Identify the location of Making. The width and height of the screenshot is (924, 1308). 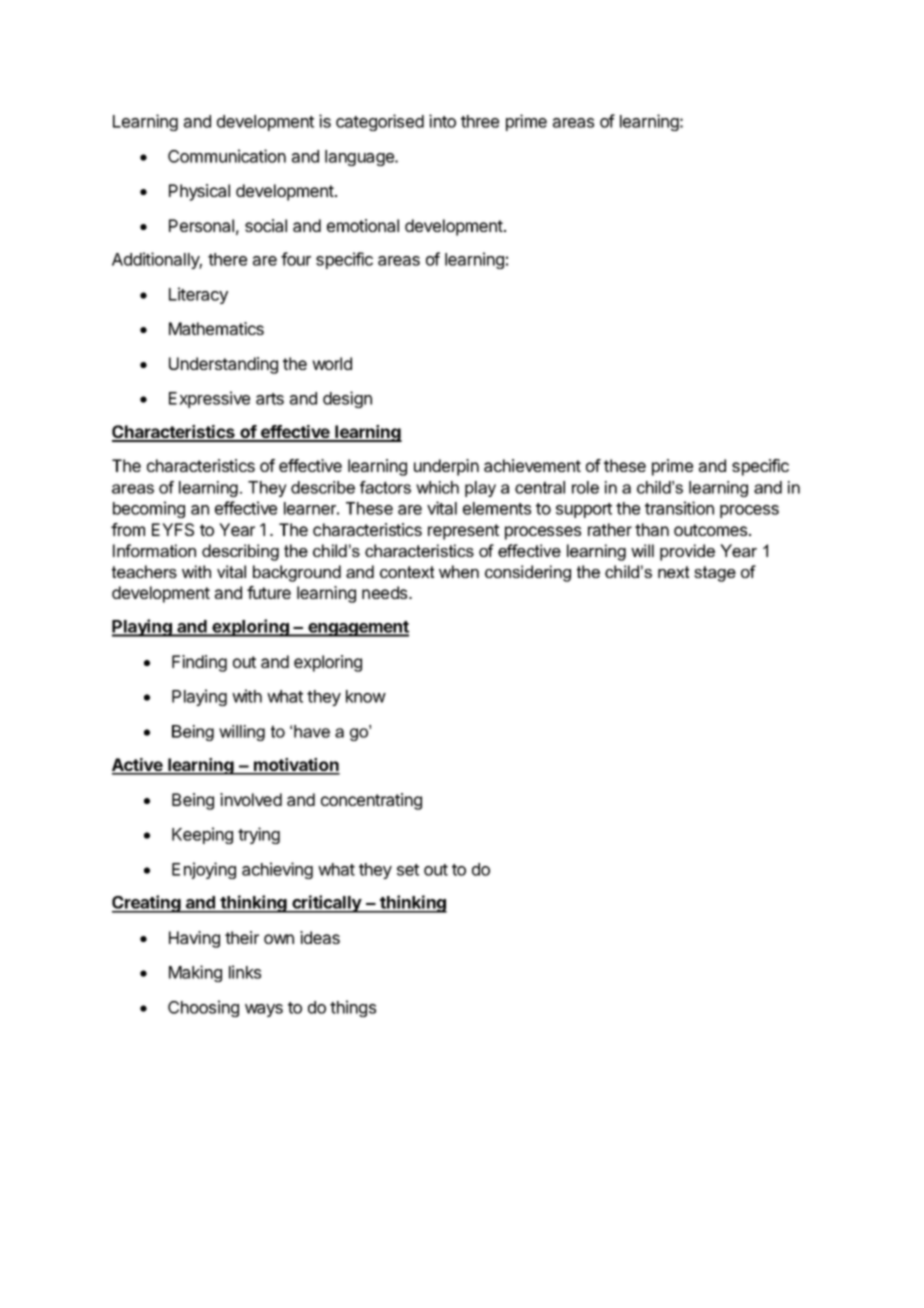
(195, 973).
